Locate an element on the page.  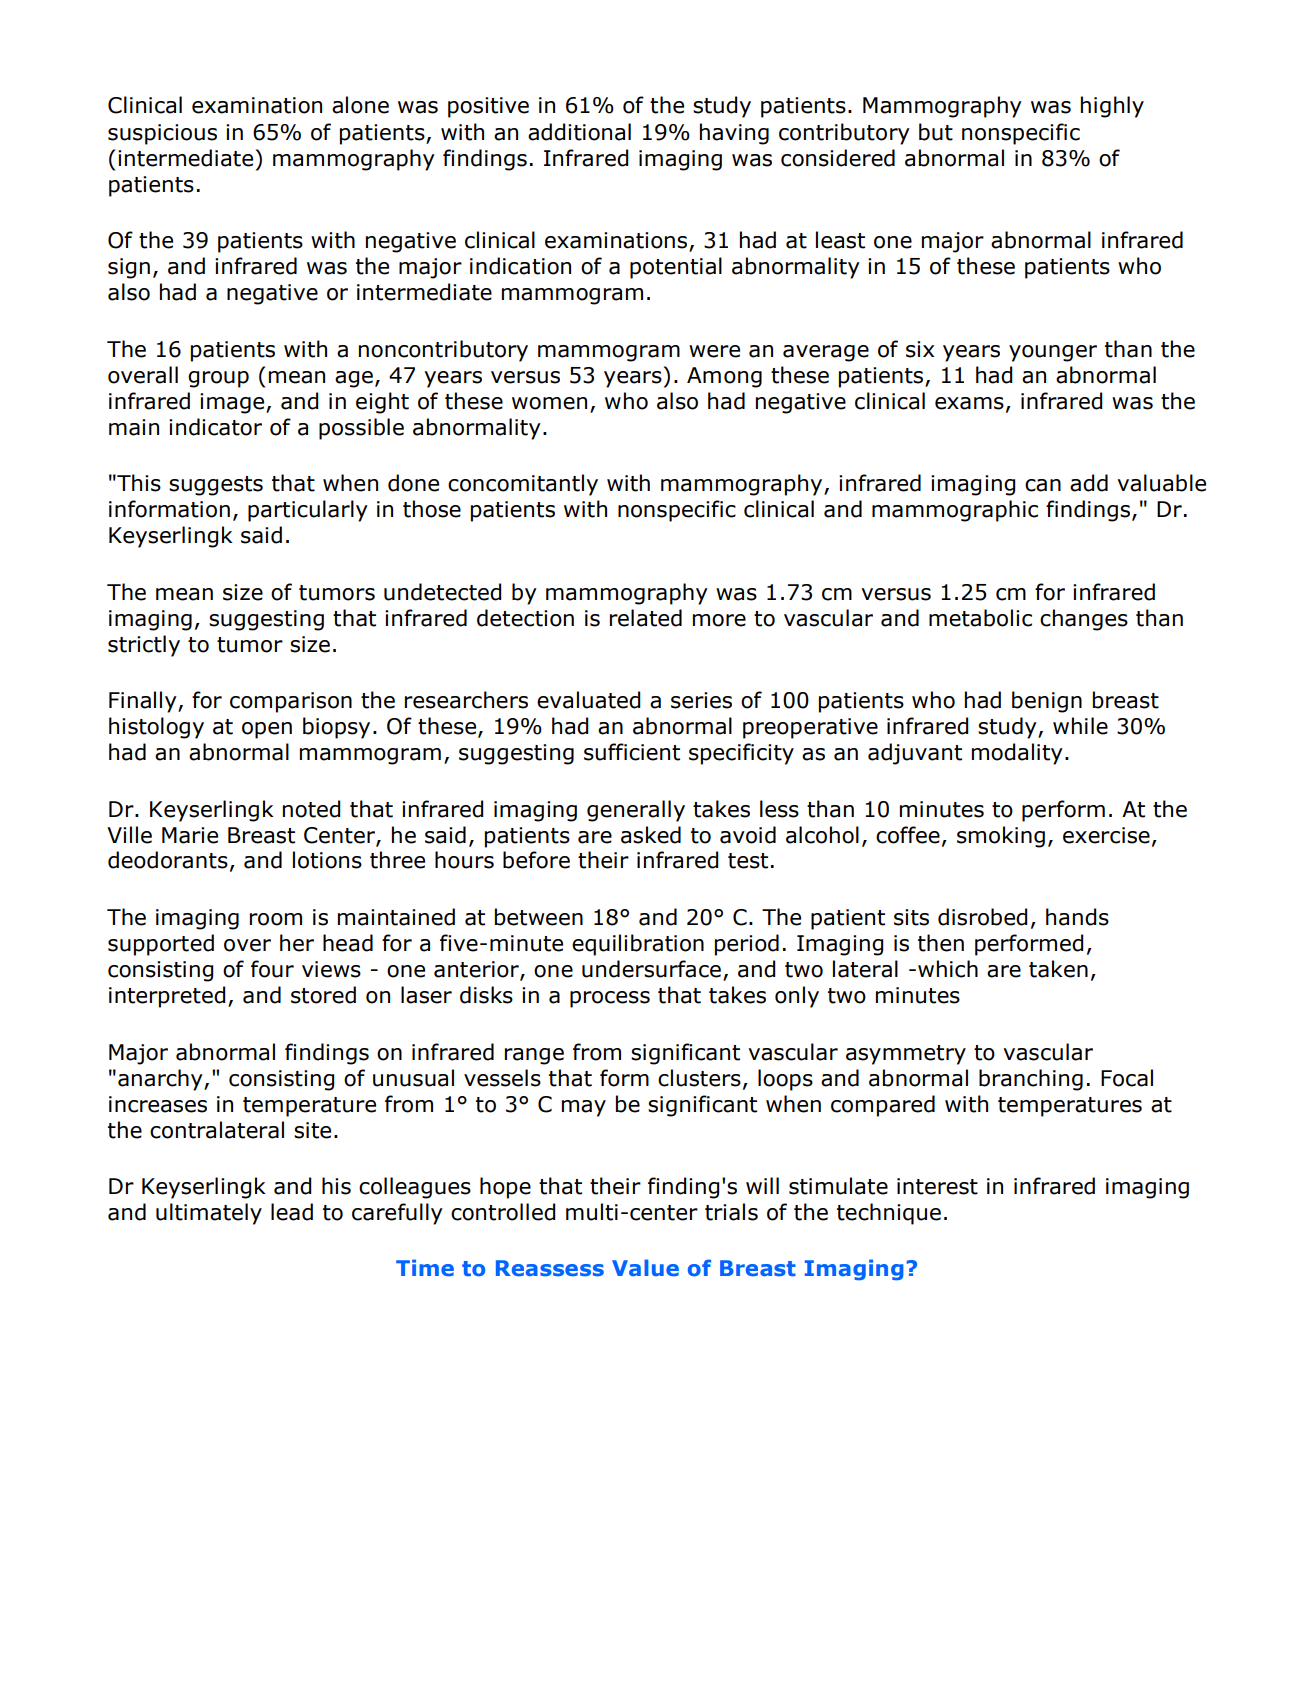
suspicious is located at coordinates (162, 134).
